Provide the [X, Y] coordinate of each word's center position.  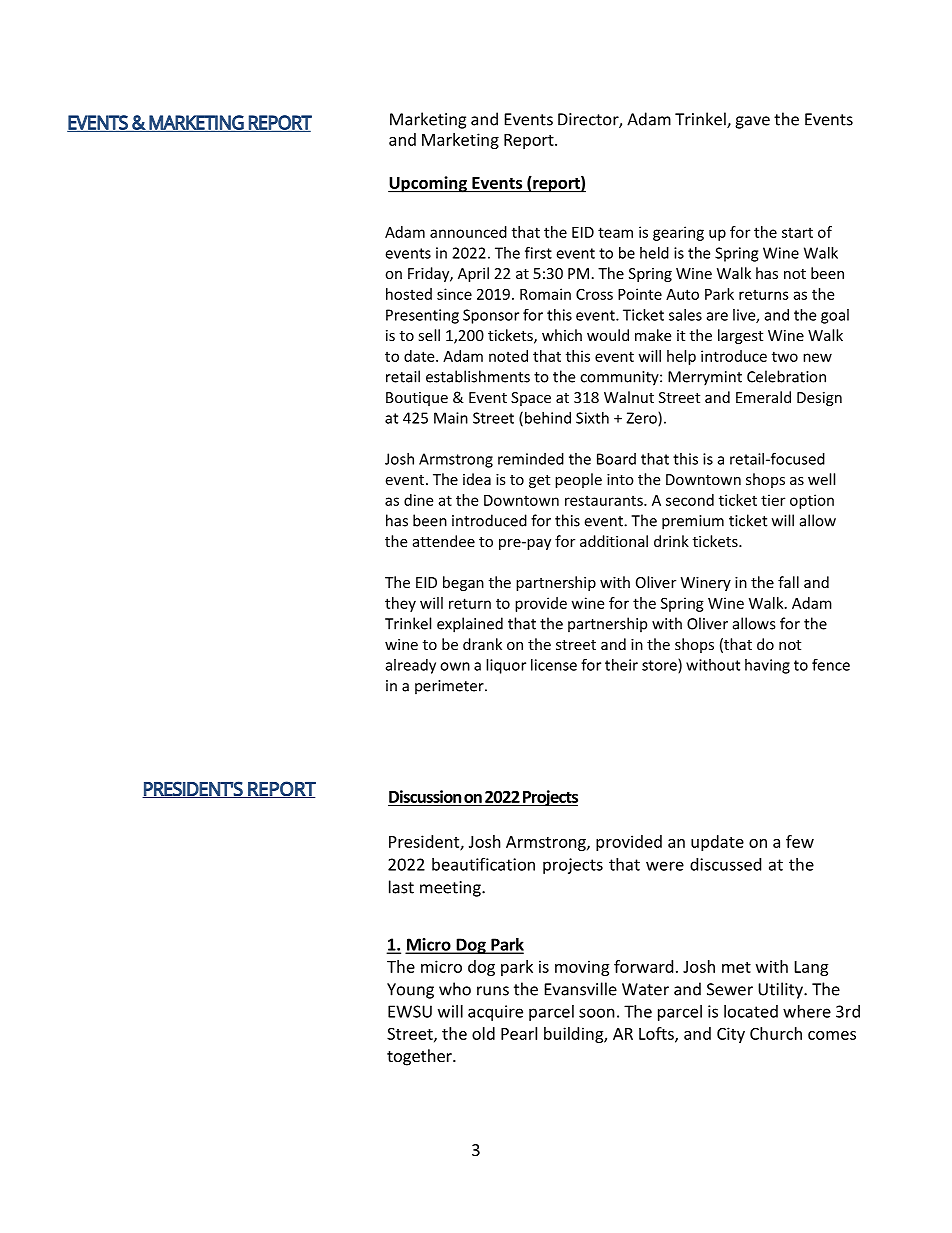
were [665, 866]
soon [597, 1013]
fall [788, 582]
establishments [478, 376]
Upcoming [428, 184]
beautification [483, 864]
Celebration [786, 376]
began [463, 583]
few [800, 841]
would [608, 335]
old [483, 1033]
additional [614, 541]
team [615, 232]
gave [752, 122]
